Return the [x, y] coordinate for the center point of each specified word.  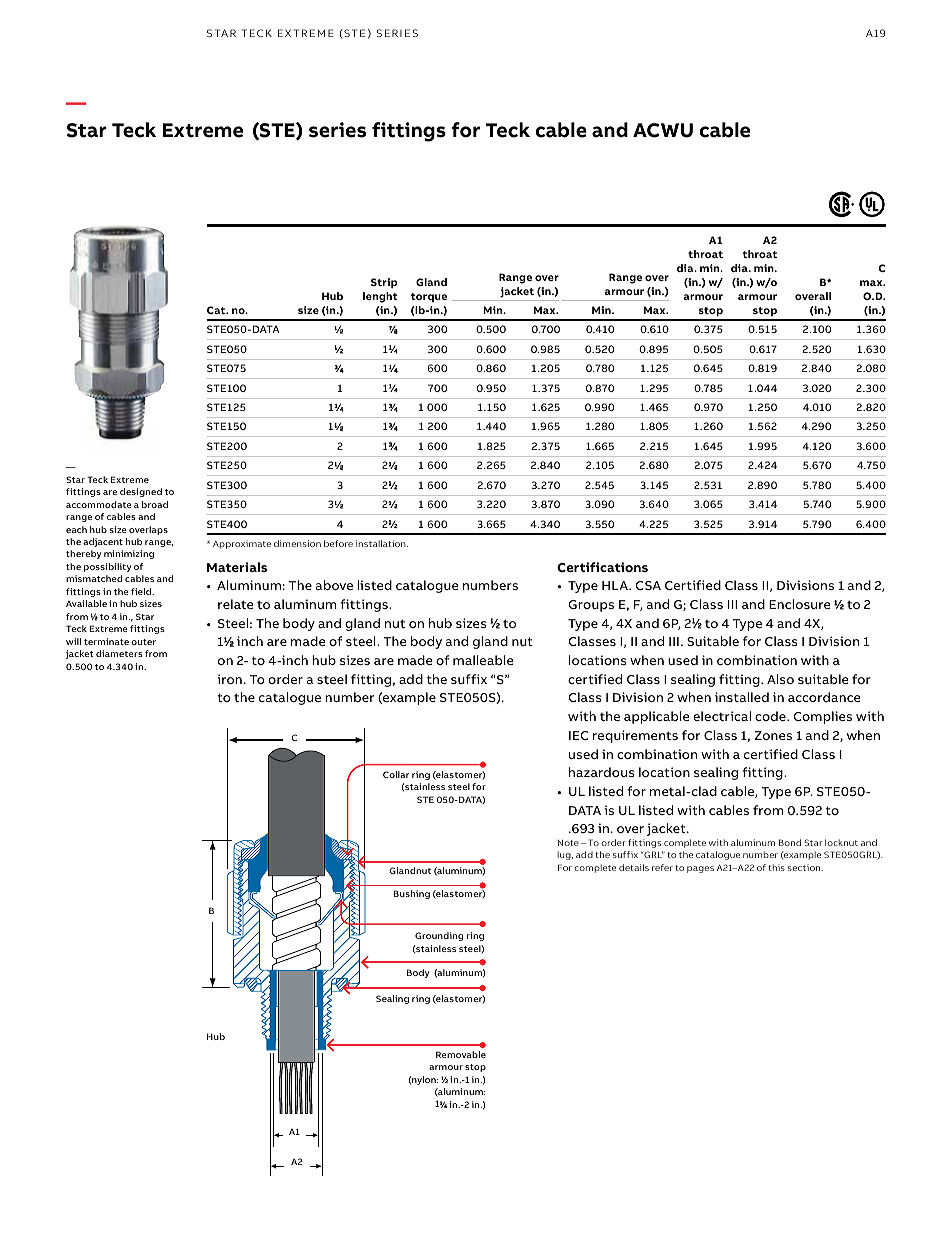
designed [141, 492]
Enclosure [800, 604]
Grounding [439, 936]
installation [382, 543]
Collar [396, 774]
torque [429, 297]
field [142, 591]
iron [229, 679]
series [337, 130]
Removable [461, 1054]
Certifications [602, 567]
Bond [790, 842]
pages [700, 869]
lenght [380, 297]
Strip [384, 283]
